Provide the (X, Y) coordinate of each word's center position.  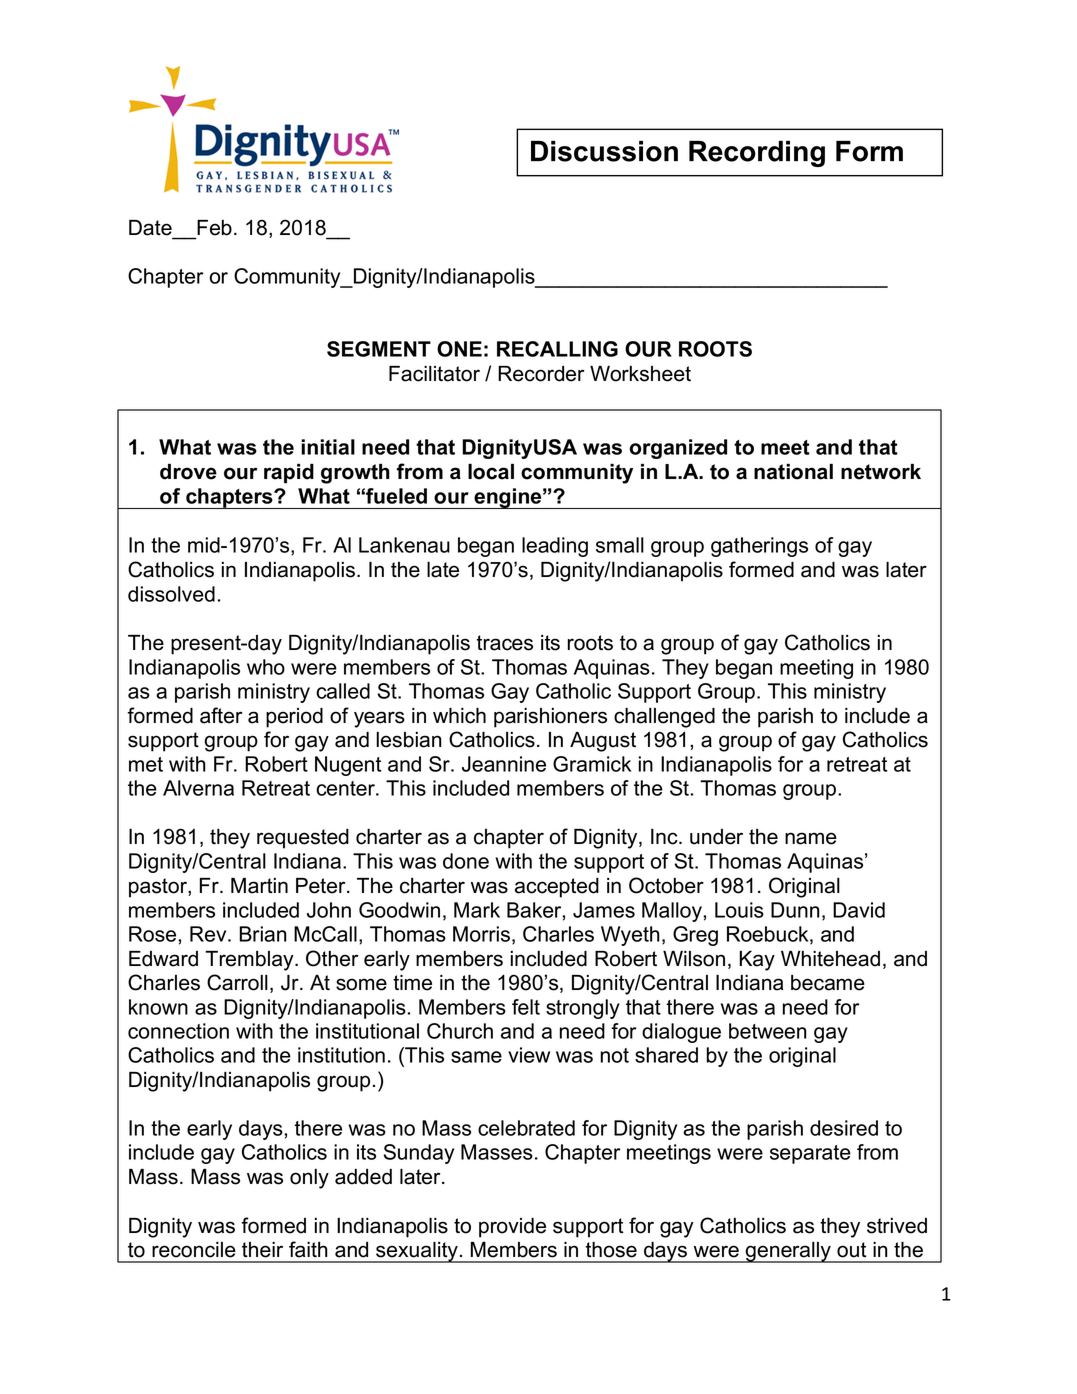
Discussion (604, 151)
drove (188, 472)
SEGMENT (379, 349)
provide (512, 1228)
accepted (557, 888)
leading (555, 547)
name (811, 838)
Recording (757, 154)
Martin (259, 886)
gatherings (759, 547)
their (262, 1250)
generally (788, 1252)
